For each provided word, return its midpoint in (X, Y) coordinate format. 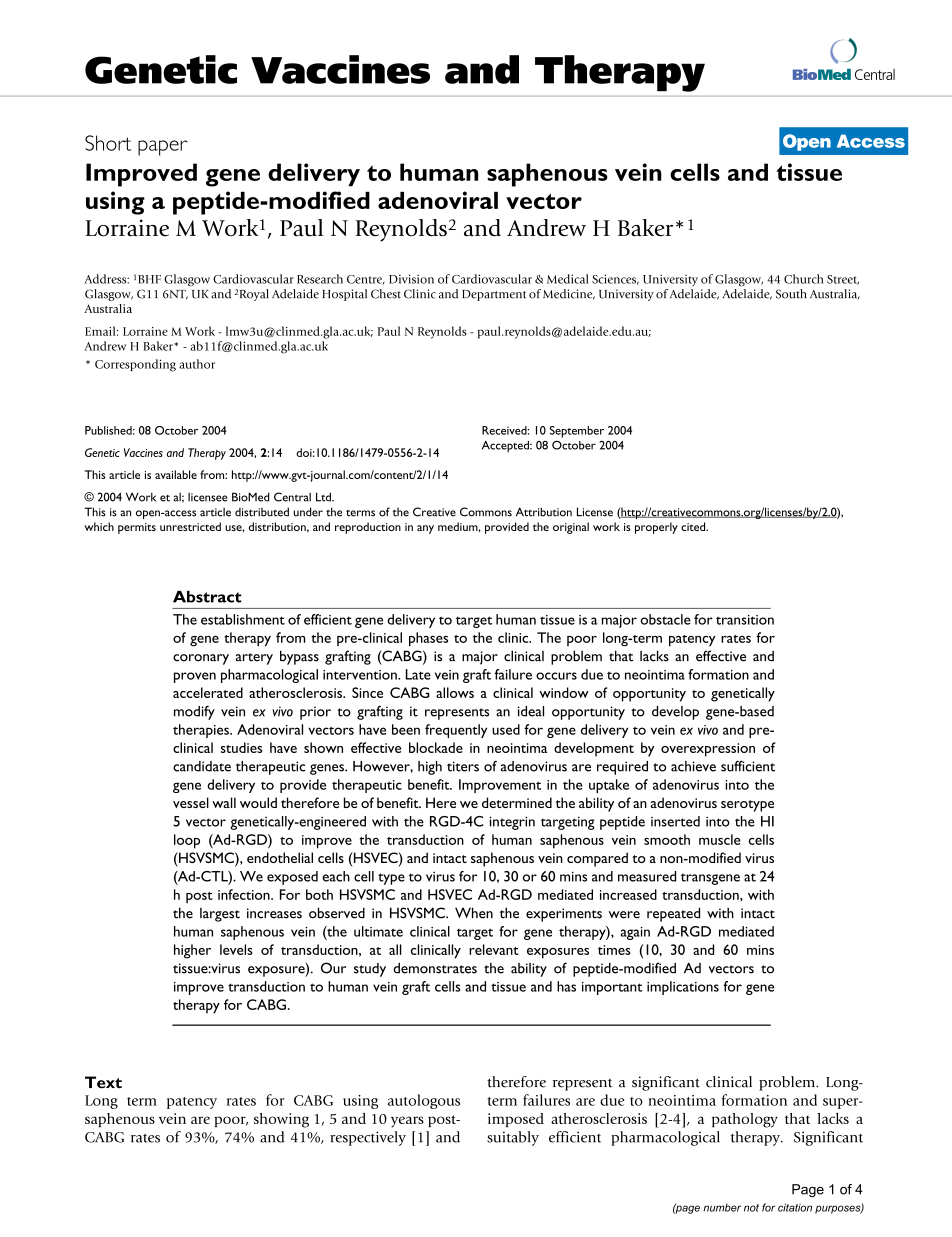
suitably (513, 1138)
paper (163, 148)
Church (804, 279)
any (425, 529)
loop (187, 841)
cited (694, 526)
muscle (719, 839)
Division (411, 279)
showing (281, 1120)
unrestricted (190, 526)
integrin (512, 823)
